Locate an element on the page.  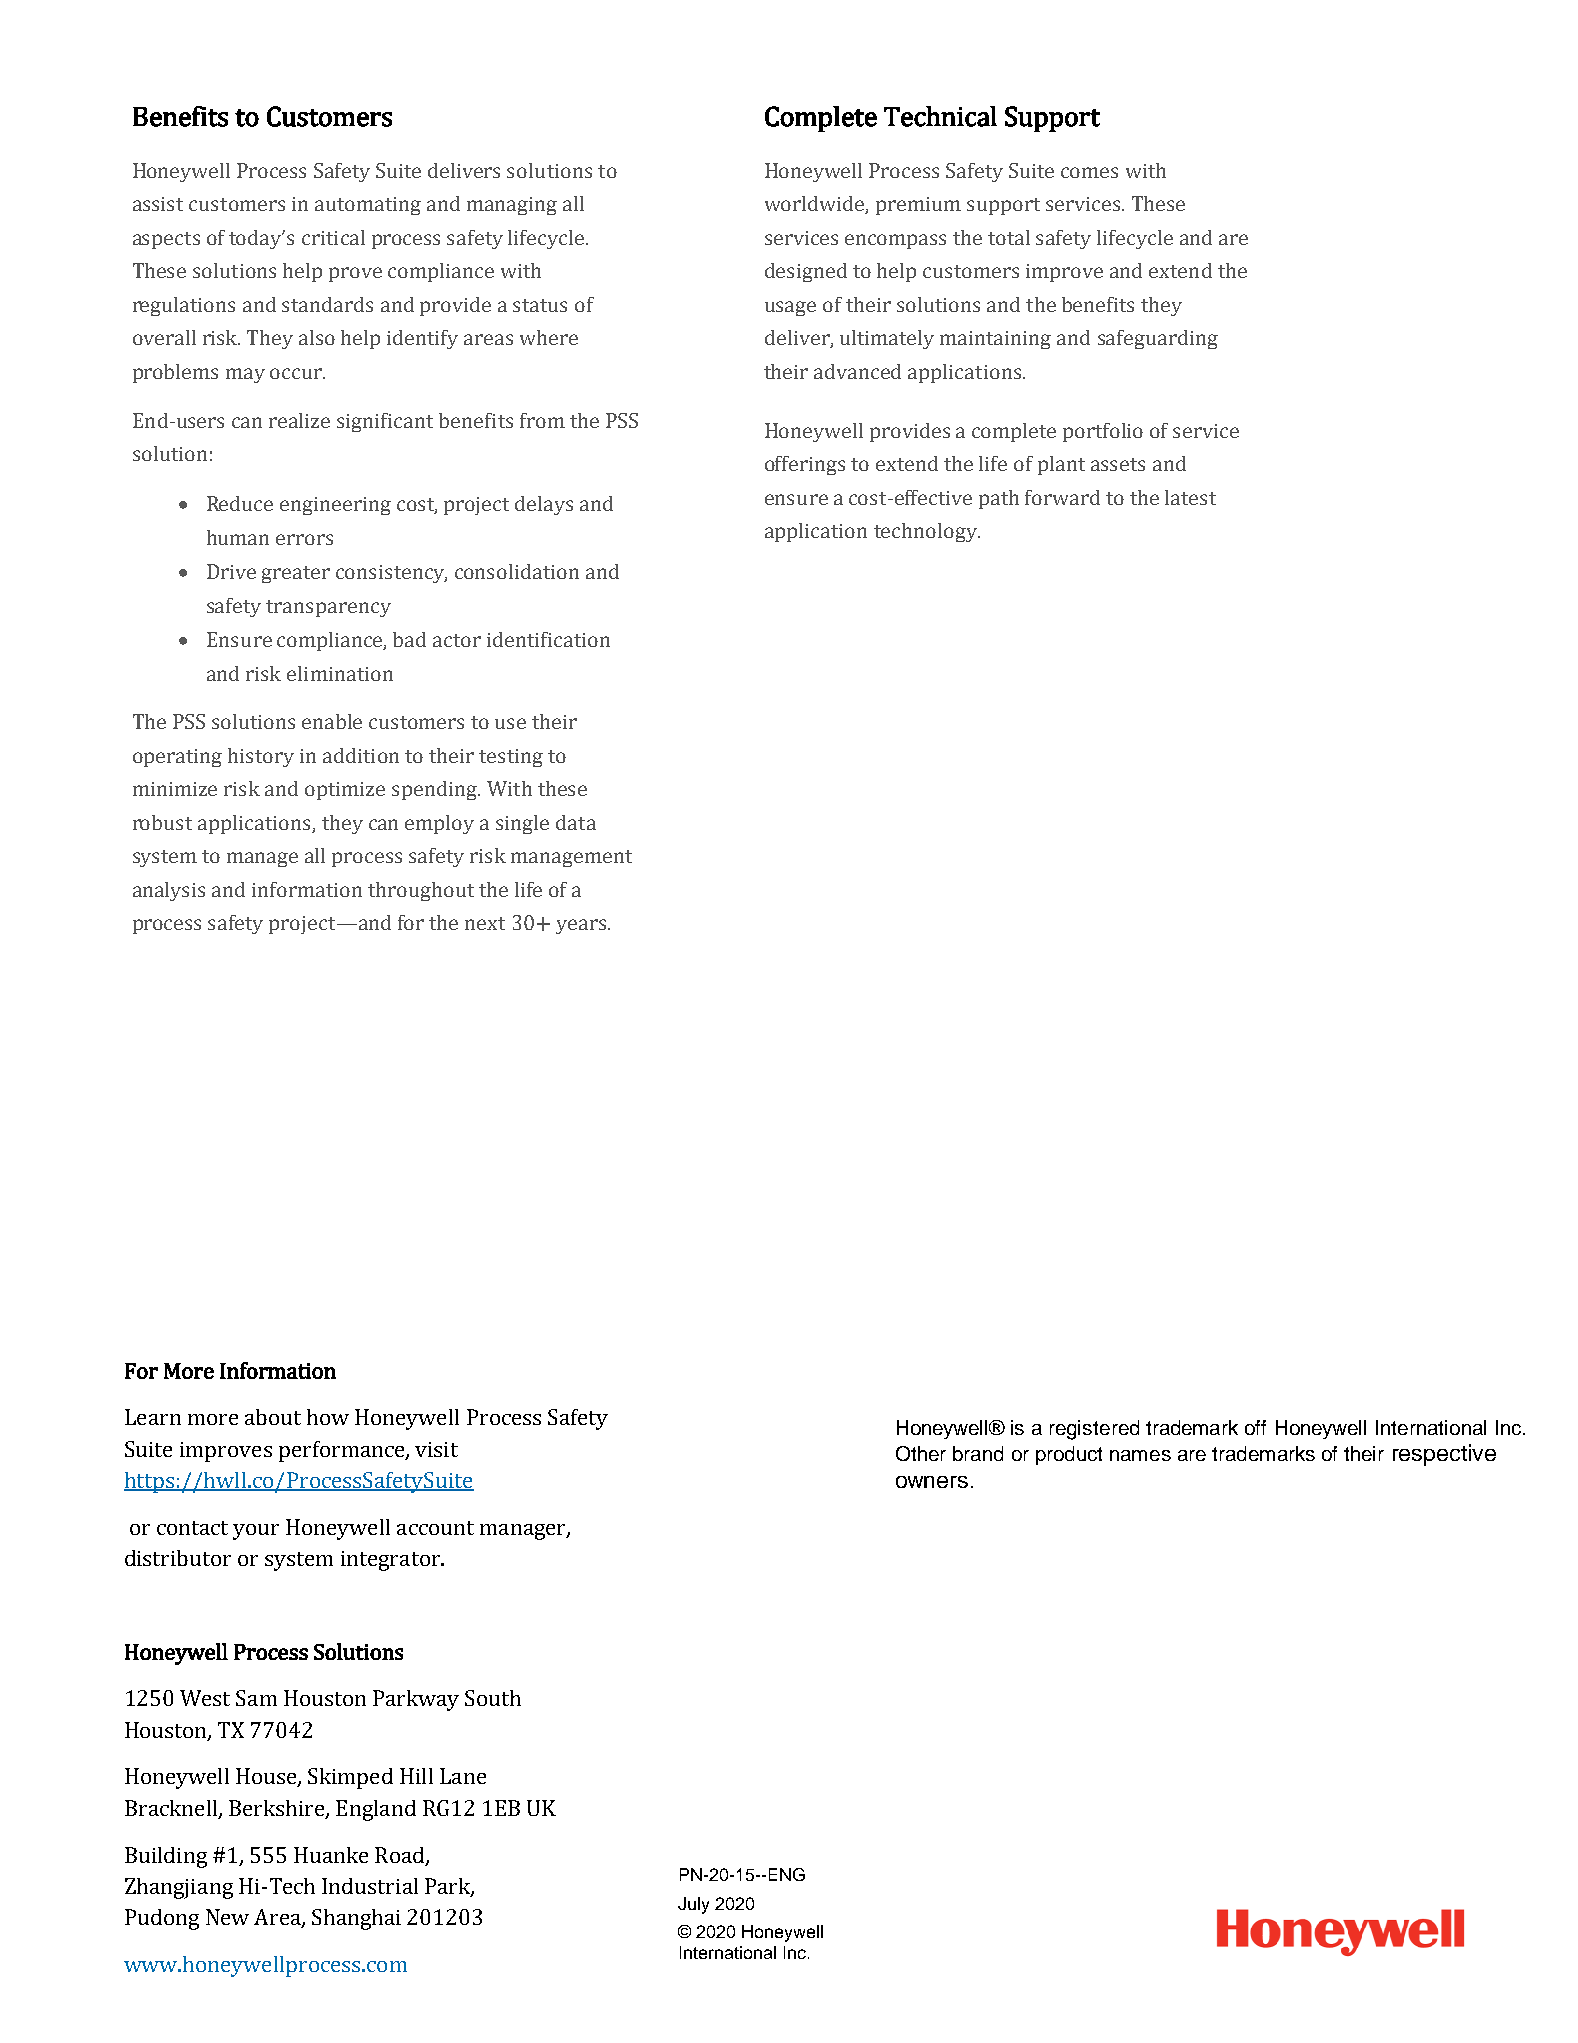
July is located at coordinates (693, 1905).
